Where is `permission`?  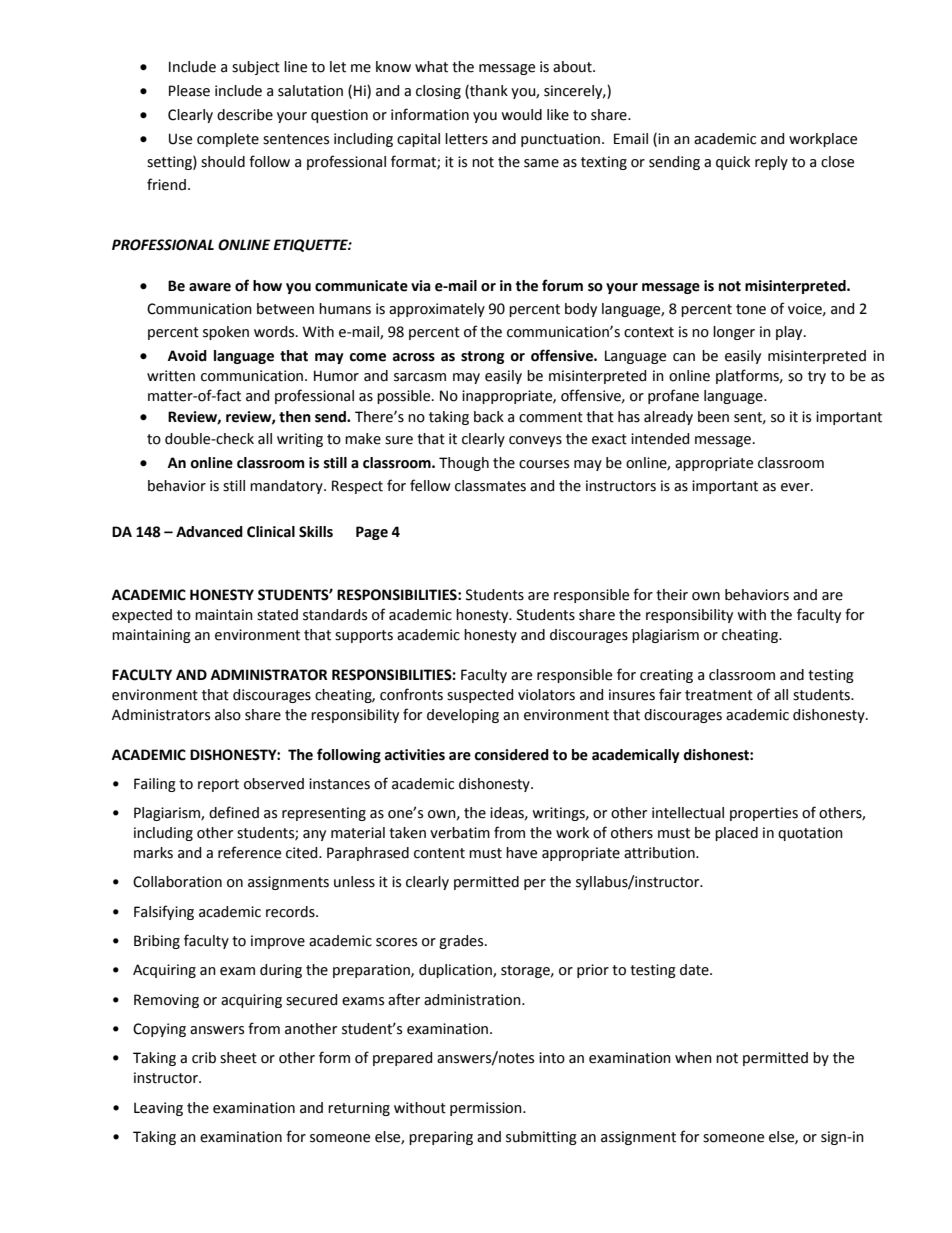
permission is located at coordinates (487, 1109).
